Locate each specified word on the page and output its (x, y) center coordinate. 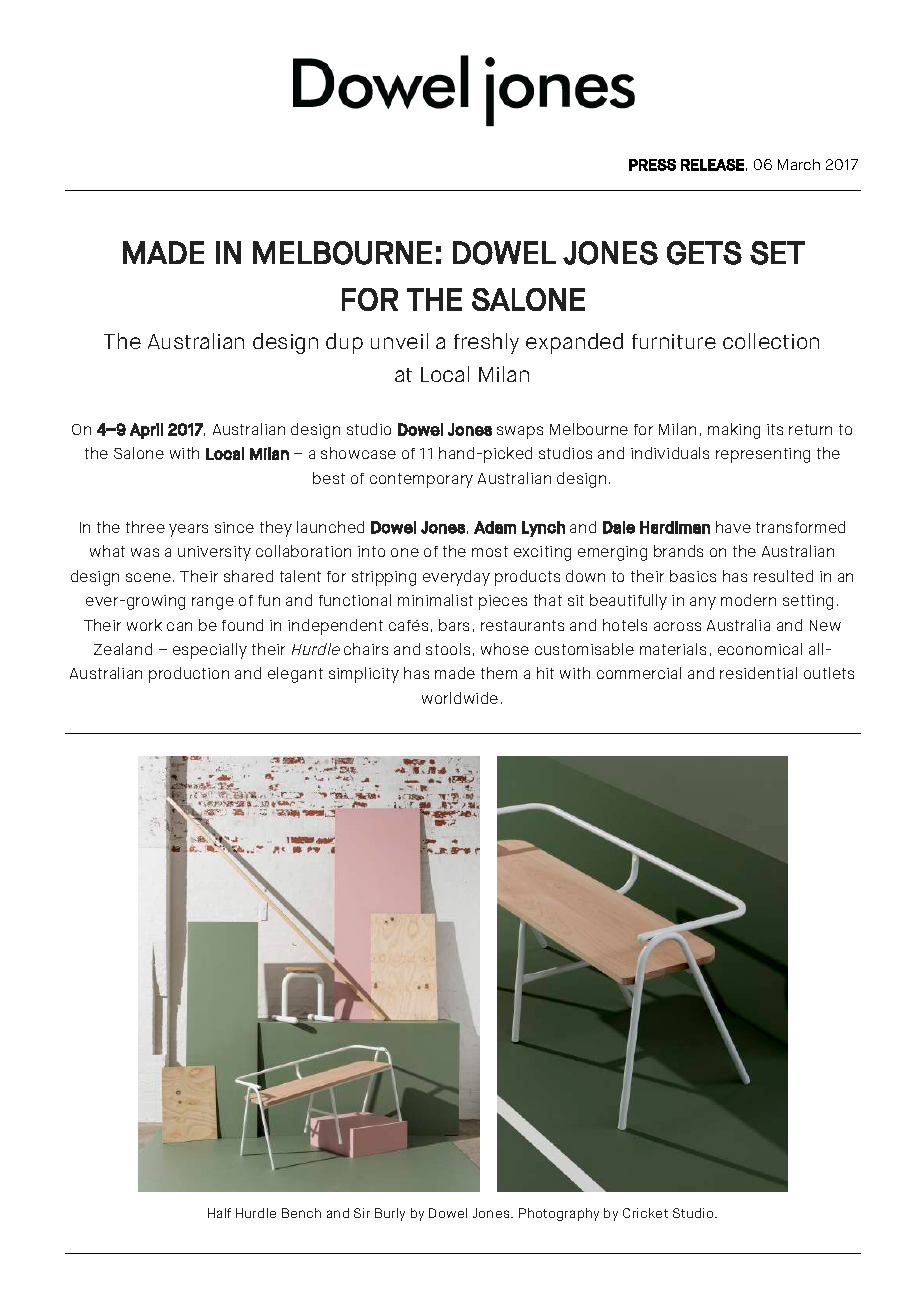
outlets (829, 673)
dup (344, 343)
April (146, 431)
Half (219, 1213)
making (734, 431)
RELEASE (712, 165)
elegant (295, 675)
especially (210, 651)
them (499, 673)
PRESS (652, 165)
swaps (520, 432)
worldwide (460, 698)
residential (758, 673)
